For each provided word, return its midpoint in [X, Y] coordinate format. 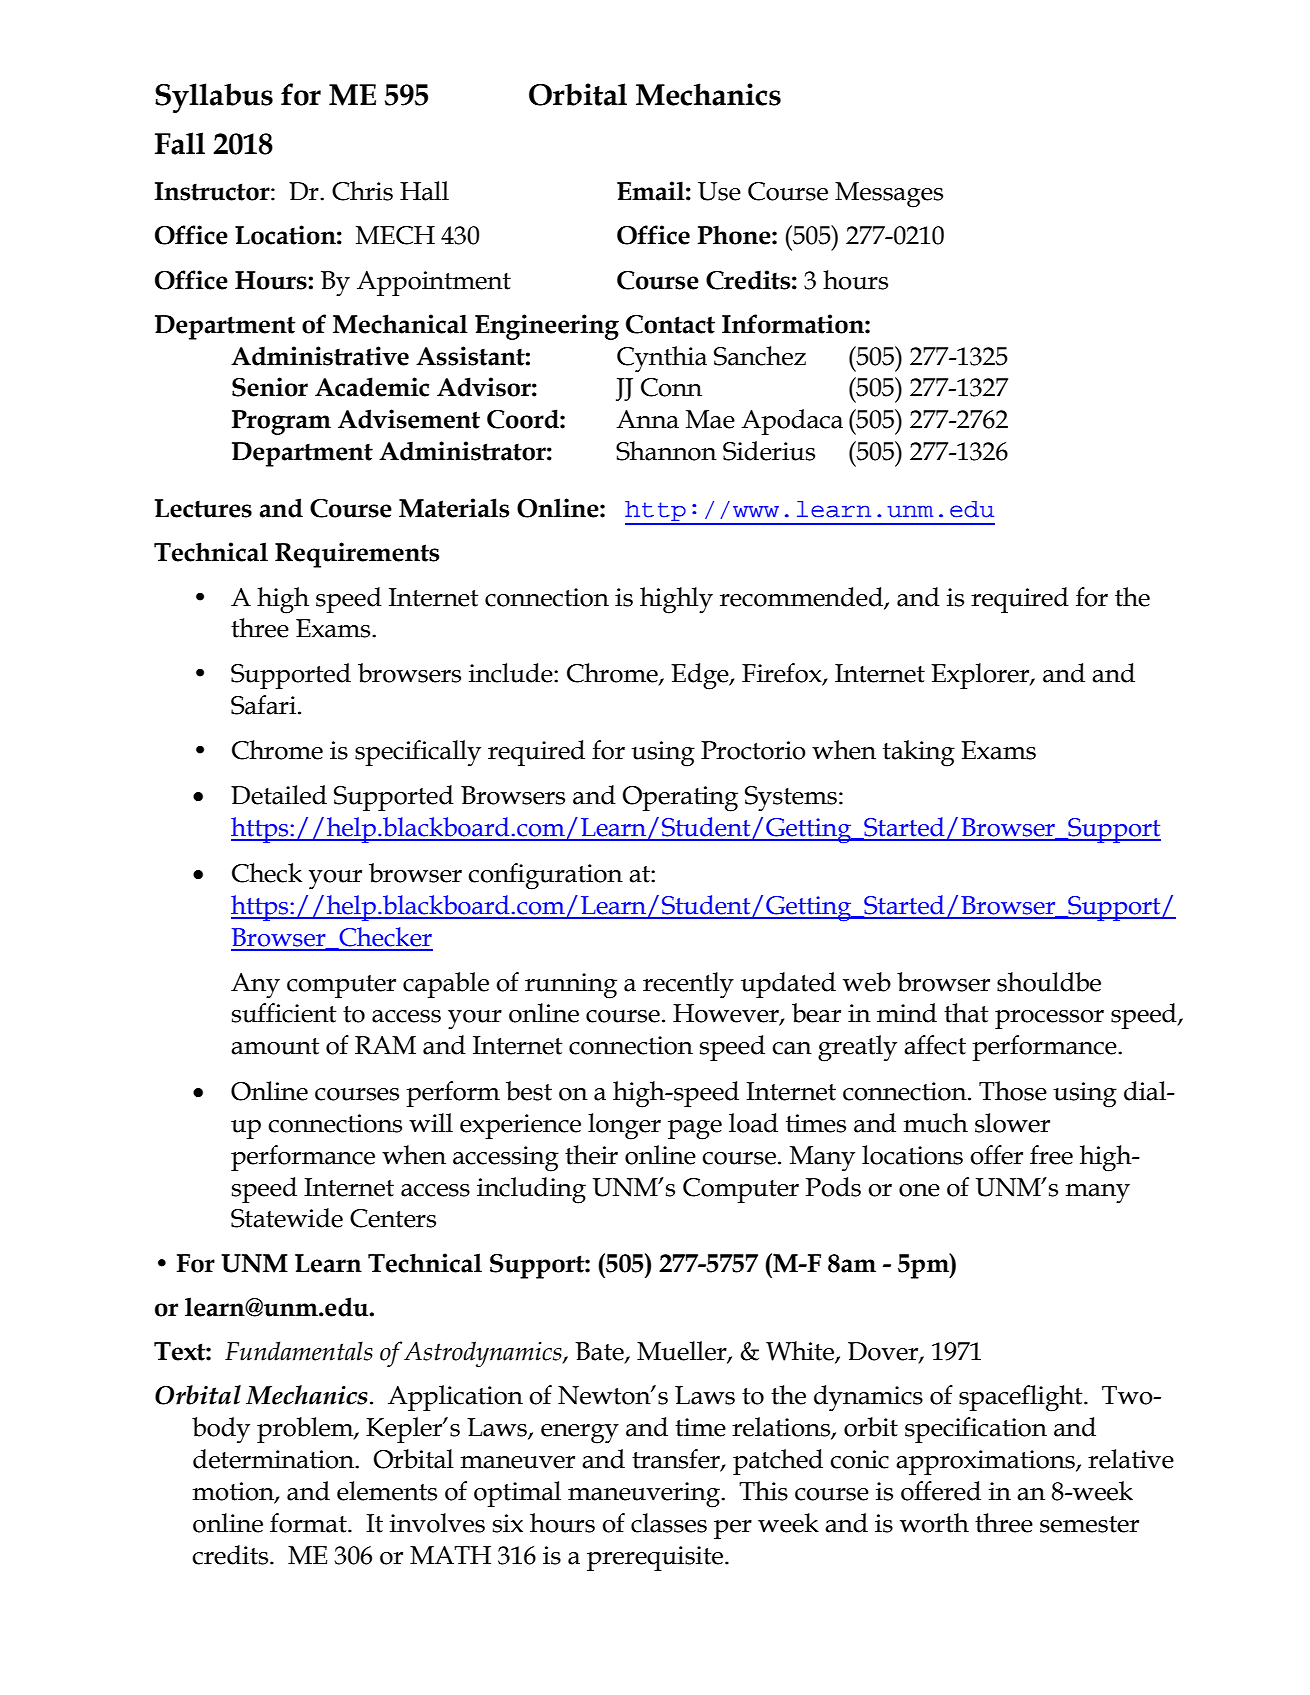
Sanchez [760, 356]
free [1051, 1155]
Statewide [287, 1218]
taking [919, 753]
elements [387, 1491]
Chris [362, 191]
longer [624, 1126]
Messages [889, 195]
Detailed [279, 795]
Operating [680, 799]
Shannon [666, 451]
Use [719, 191]
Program [281, 422]
